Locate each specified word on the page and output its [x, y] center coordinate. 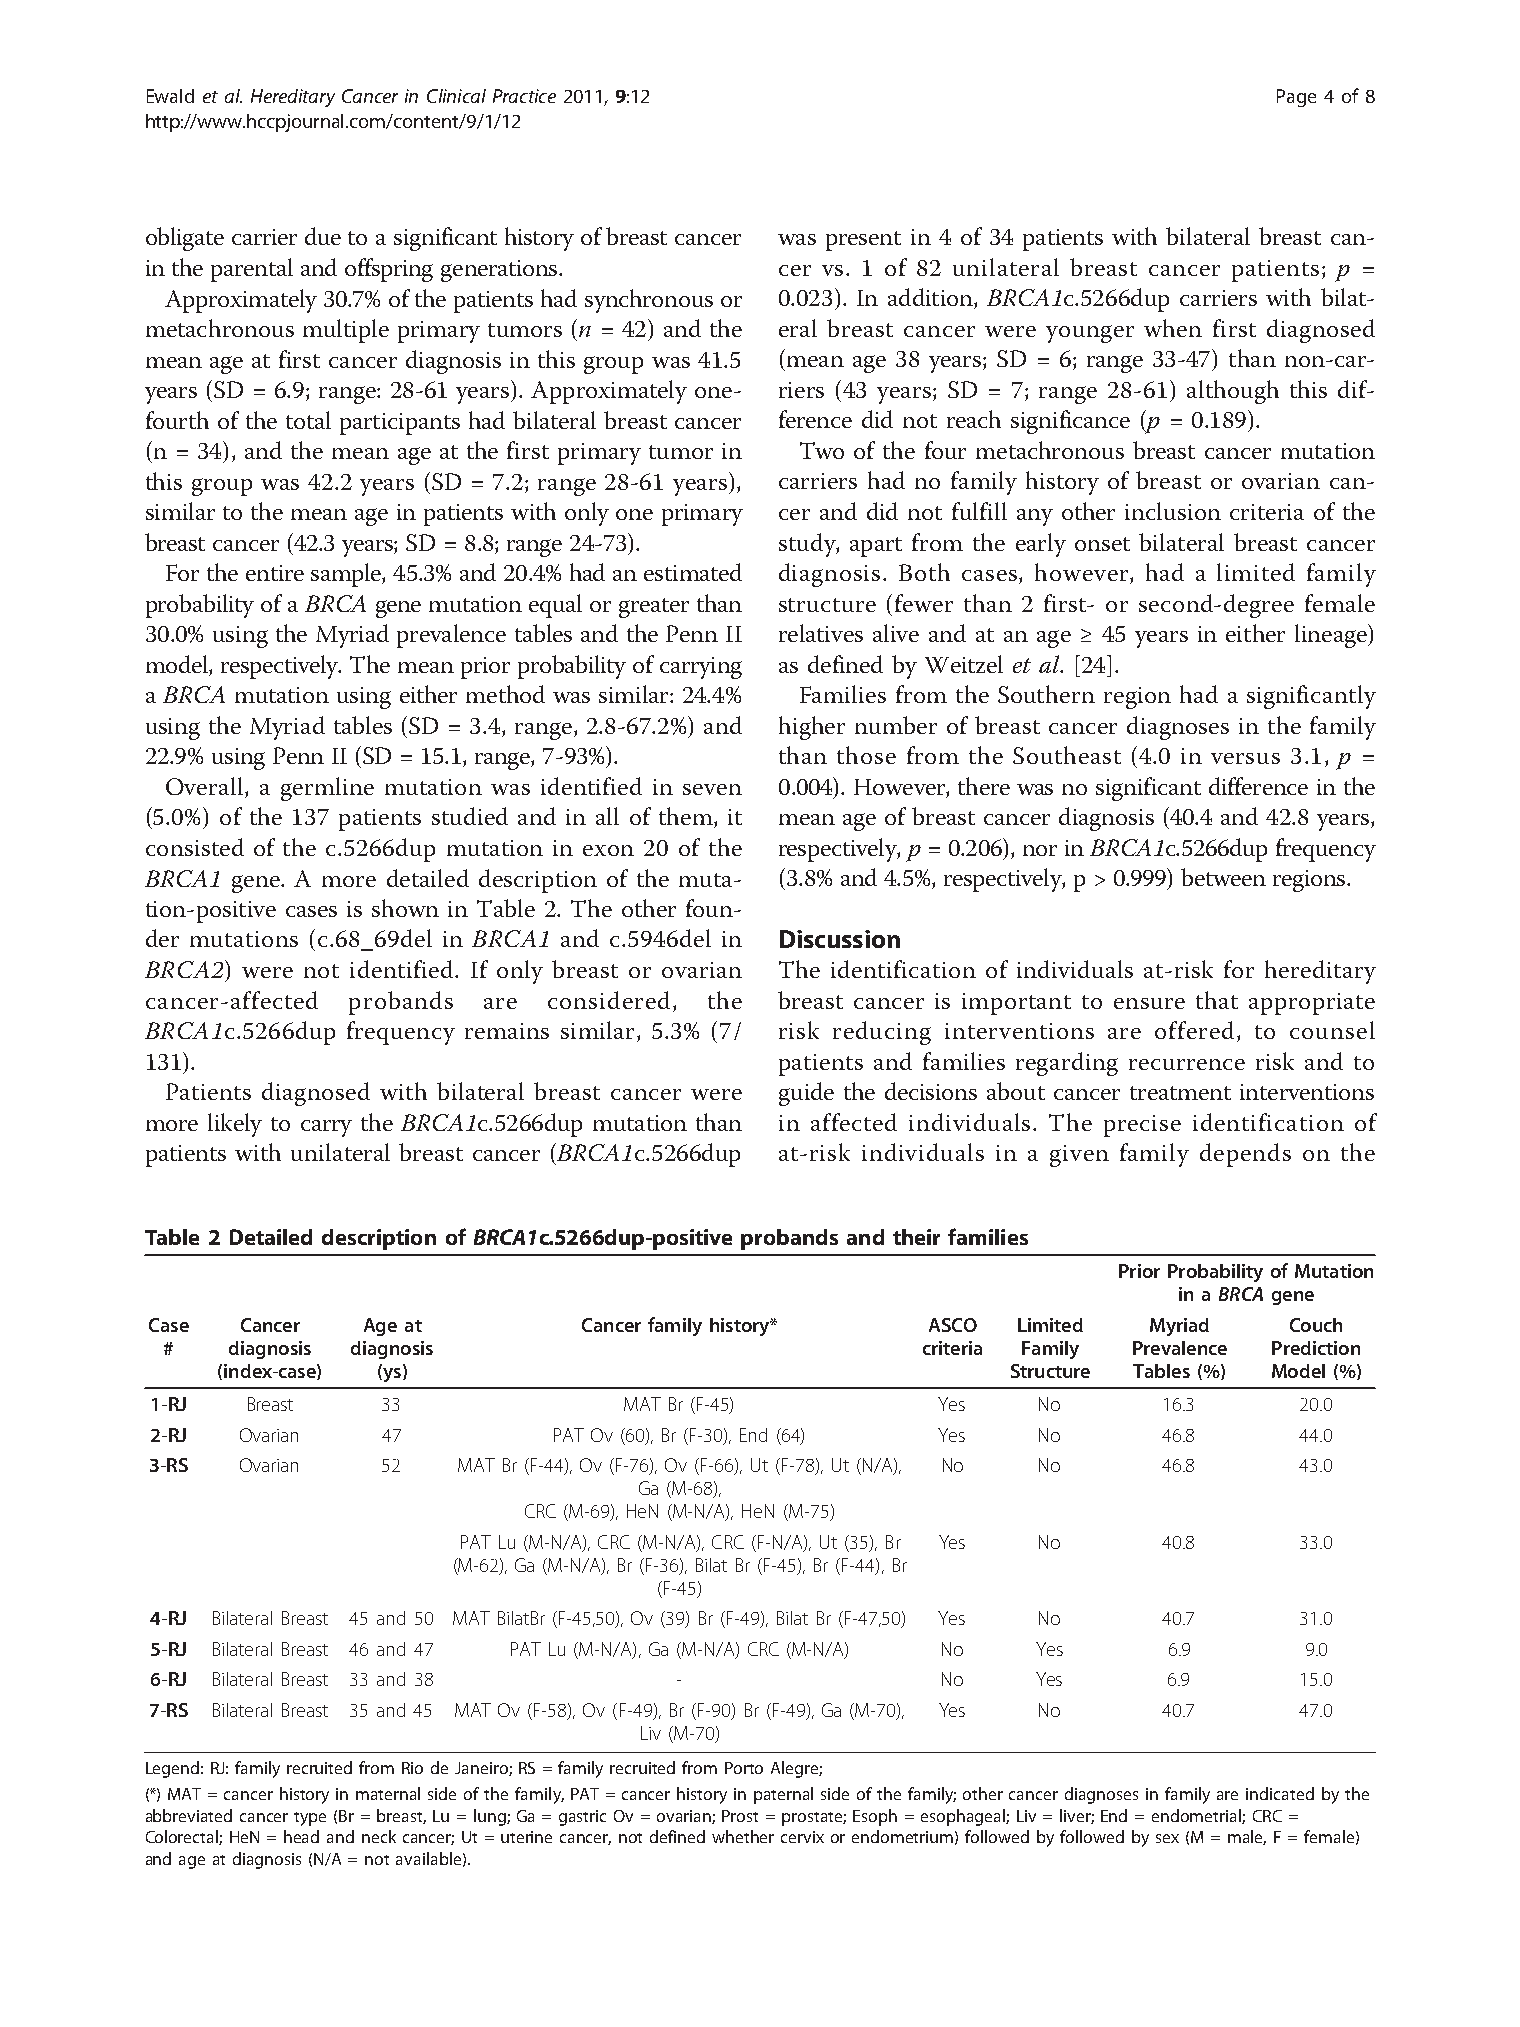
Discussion [840, 939]
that [1217, 1000]
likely [235, 1125]
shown [405, 908]
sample [347, 575]
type [310, 1819]
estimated [693, 572]
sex [1167, 1838]
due [323, 236]
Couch [1316, 1325]
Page [1296, 98]
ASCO [953, 1325]
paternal [783, 1795]
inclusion [1173, 511]
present [863, 241]
